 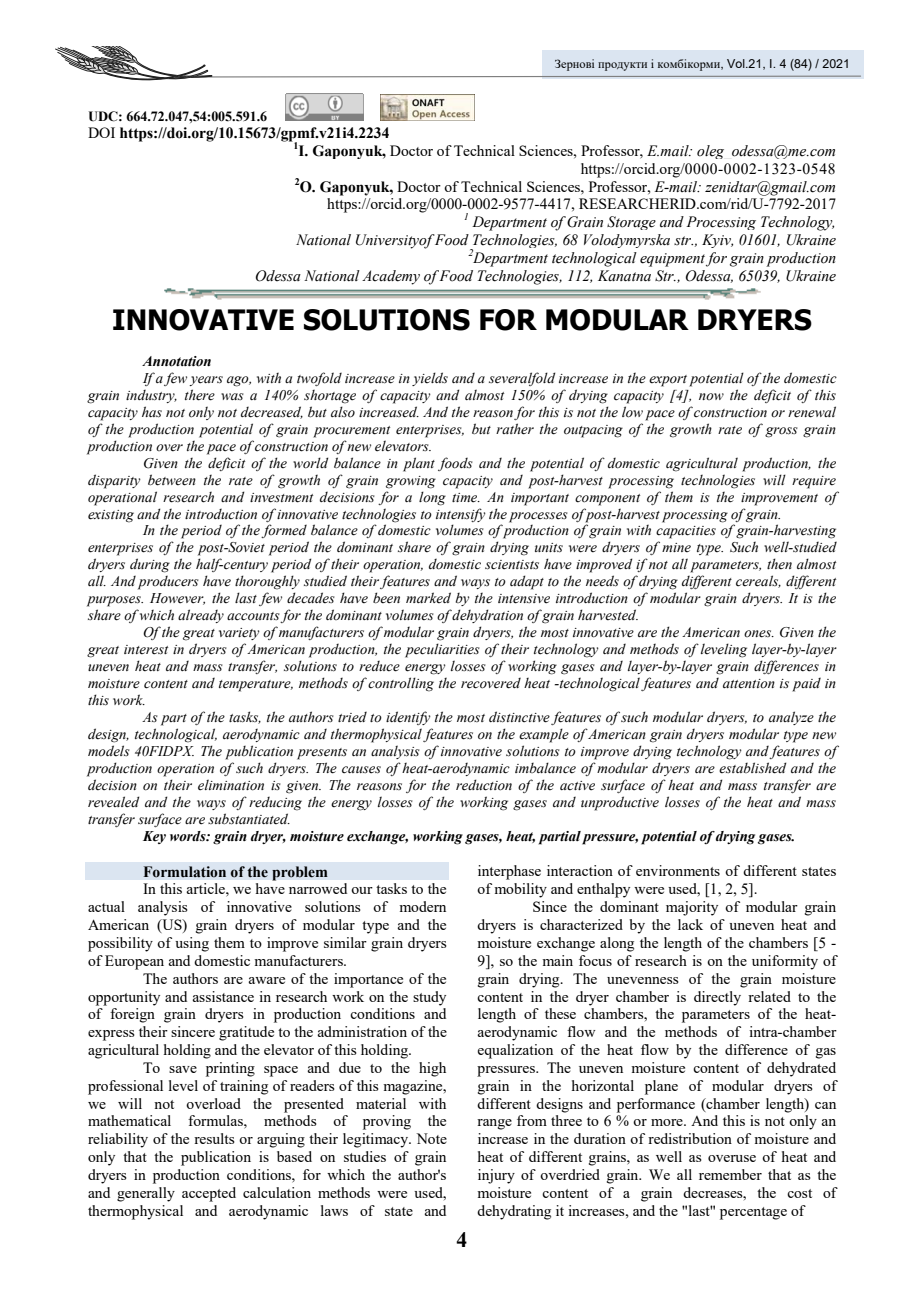 What do you see at coordinates (209, 1194) in the document?
I see `accepted` at bounding box center [209, 1194].
